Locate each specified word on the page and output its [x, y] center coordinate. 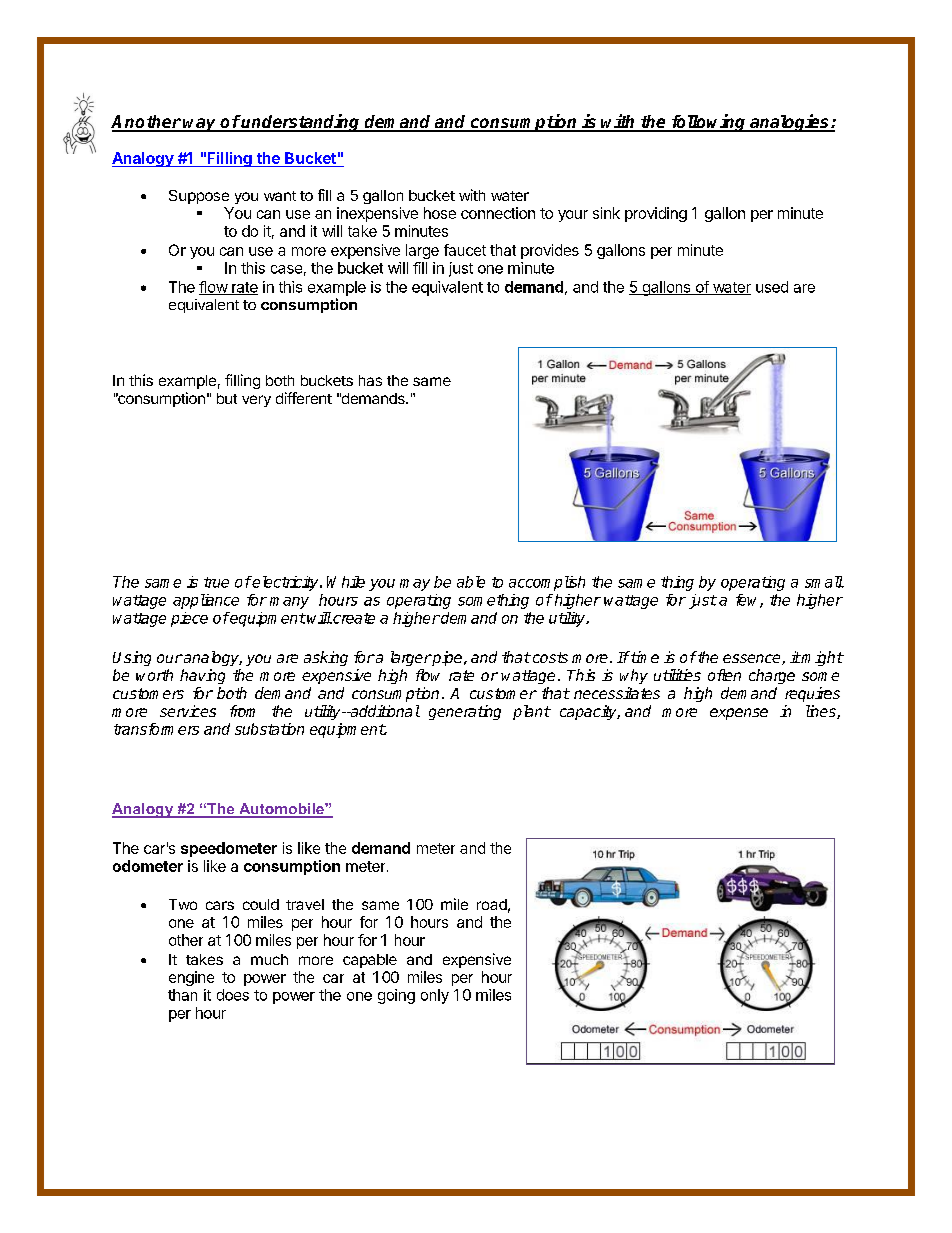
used [772, 287]
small [824, 582]
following [709, 123]
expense [739, 714]
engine [191, 978]
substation [269, 729]
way [200, 125]
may [415, 585]
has [370, 380]
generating [465, 712]
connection [498, 213]
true [216, 582]
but [227, 398]
